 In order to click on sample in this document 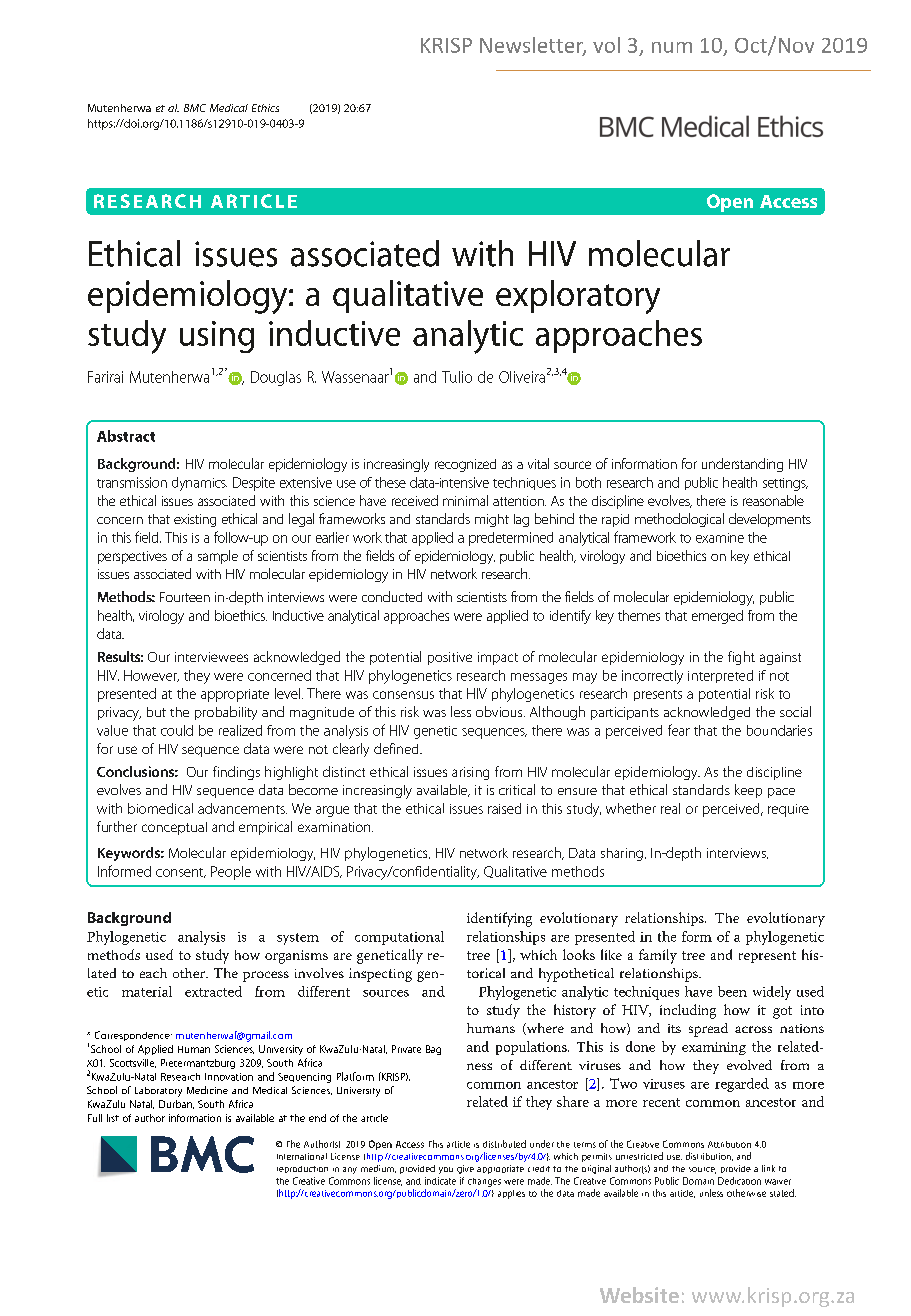, I will do `click(218, 557)`.
